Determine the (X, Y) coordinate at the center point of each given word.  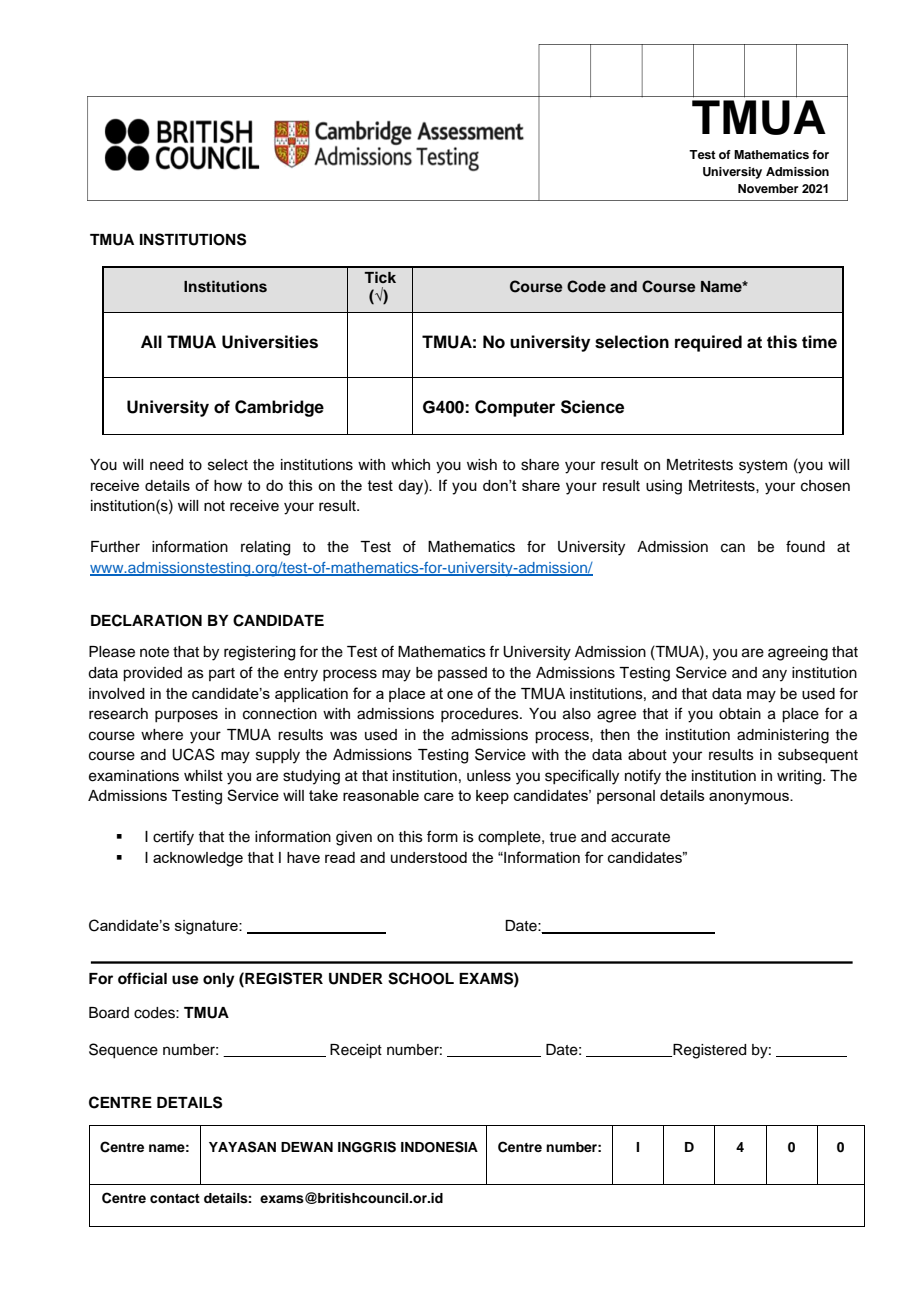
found (805, 546)
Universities (270, 342)
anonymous (750, 798)
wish (482, 465)
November (768, 188)
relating (265, 548)
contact (175, 1198)
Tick (380, 277)
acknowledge (198, 859)
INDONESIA (439, 1147)
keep (492, 797)
